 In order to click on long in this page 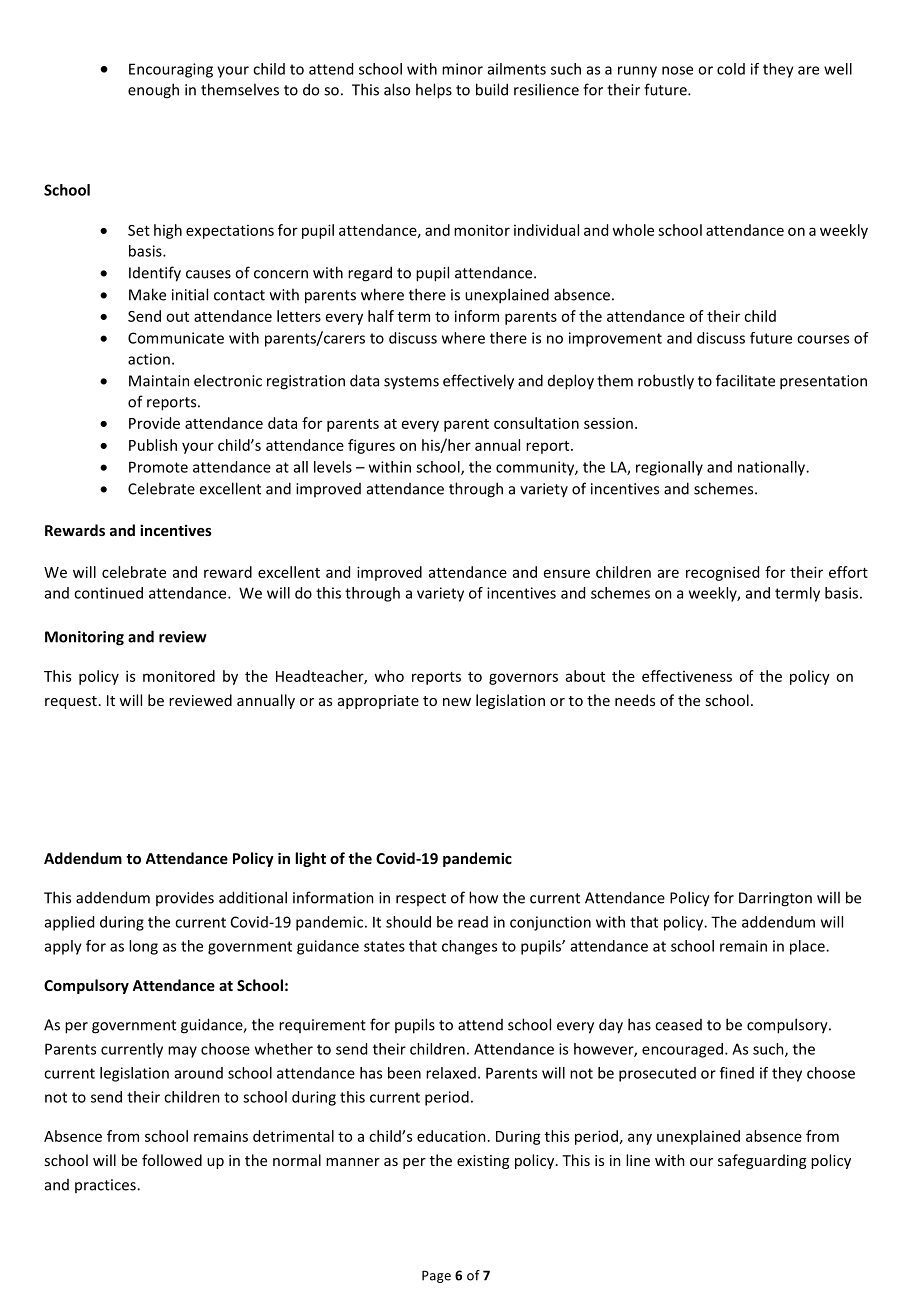, I will do `click(143, 947)`.
